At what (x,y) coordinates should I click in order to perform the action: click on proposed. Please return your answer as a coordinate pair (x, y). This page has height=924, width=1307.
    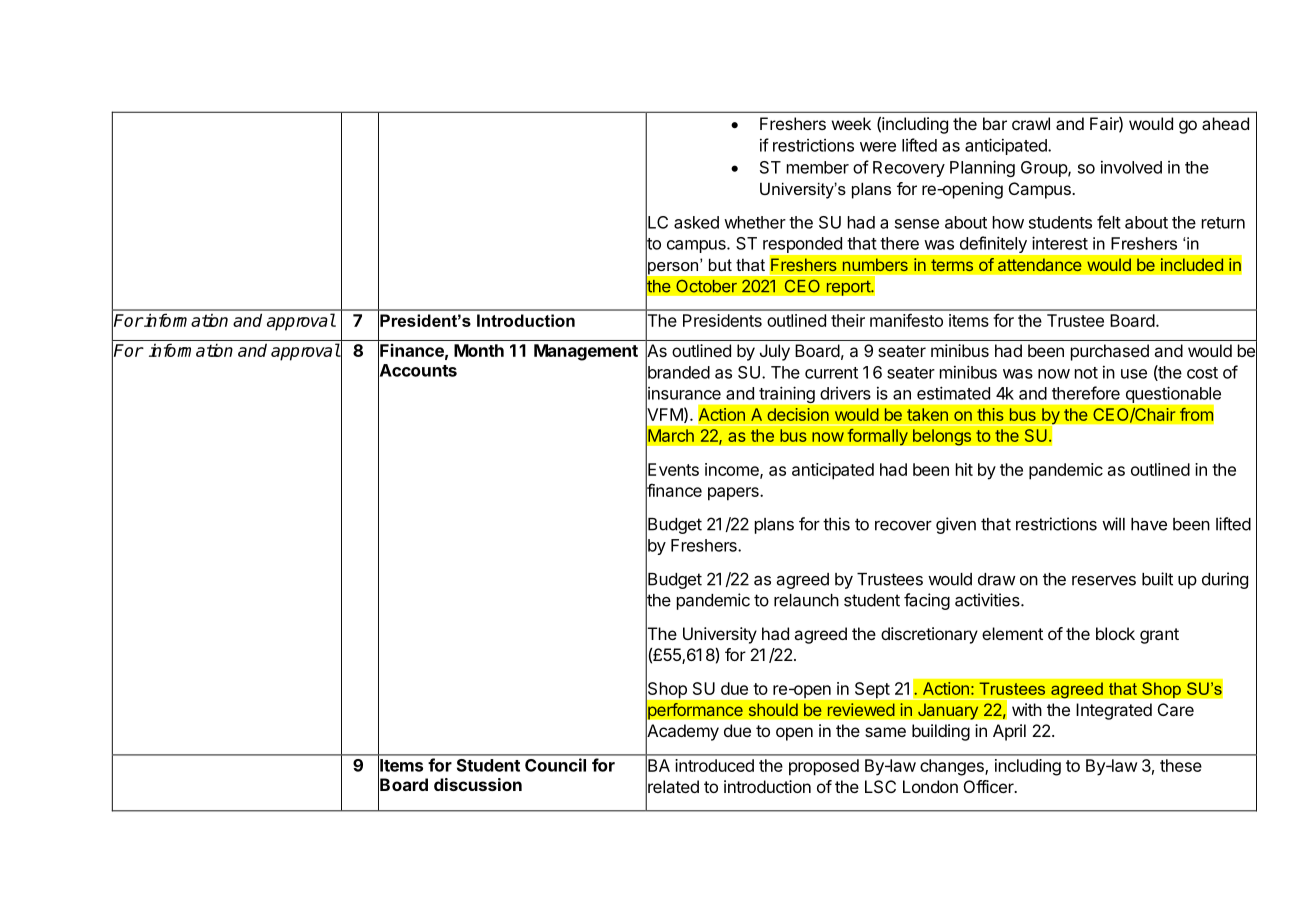
    Looking at the image, I should click on (824, 767).
